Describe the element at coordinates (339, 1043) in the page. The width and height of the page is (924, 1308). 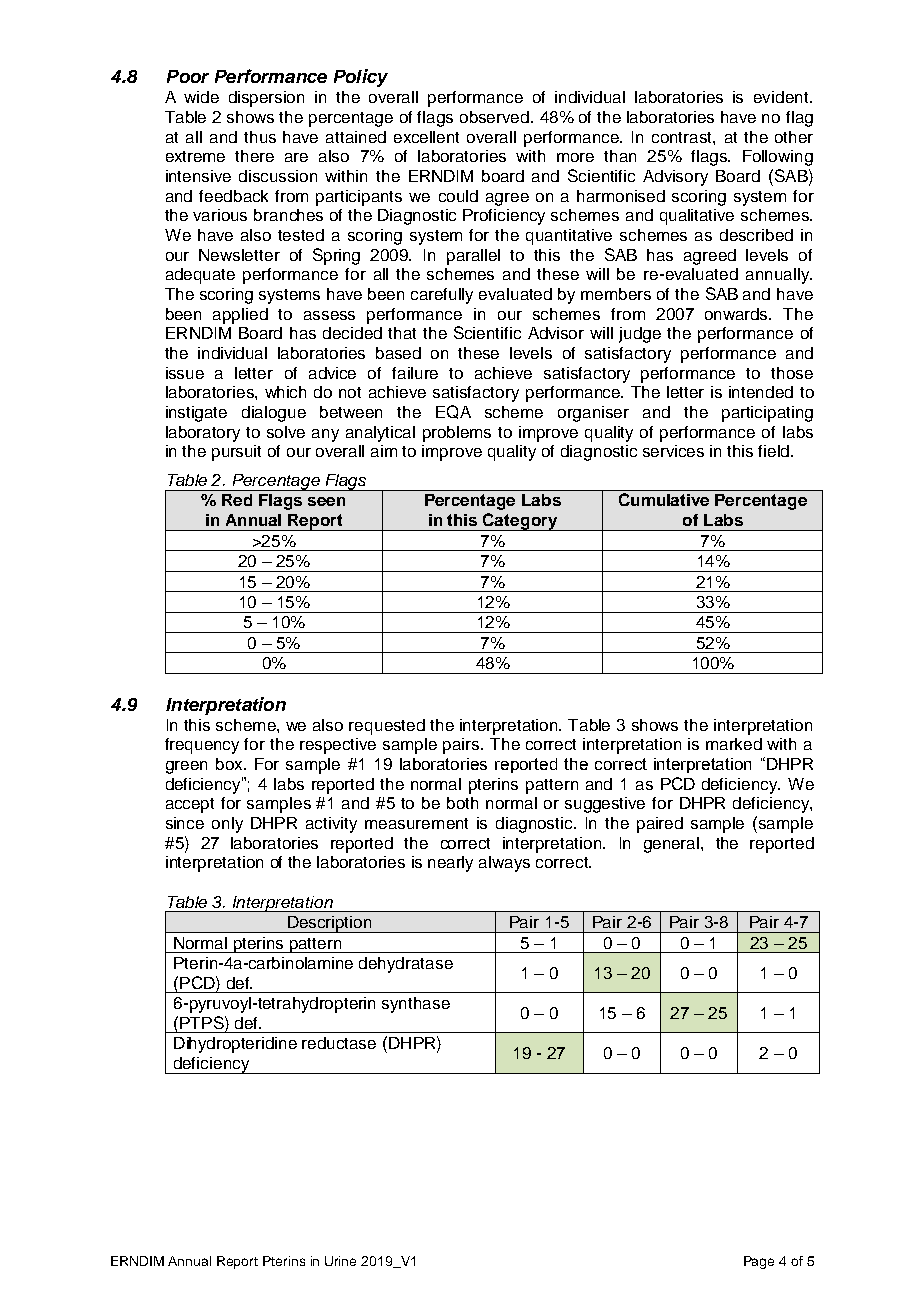
I see `reductase` at that location.
